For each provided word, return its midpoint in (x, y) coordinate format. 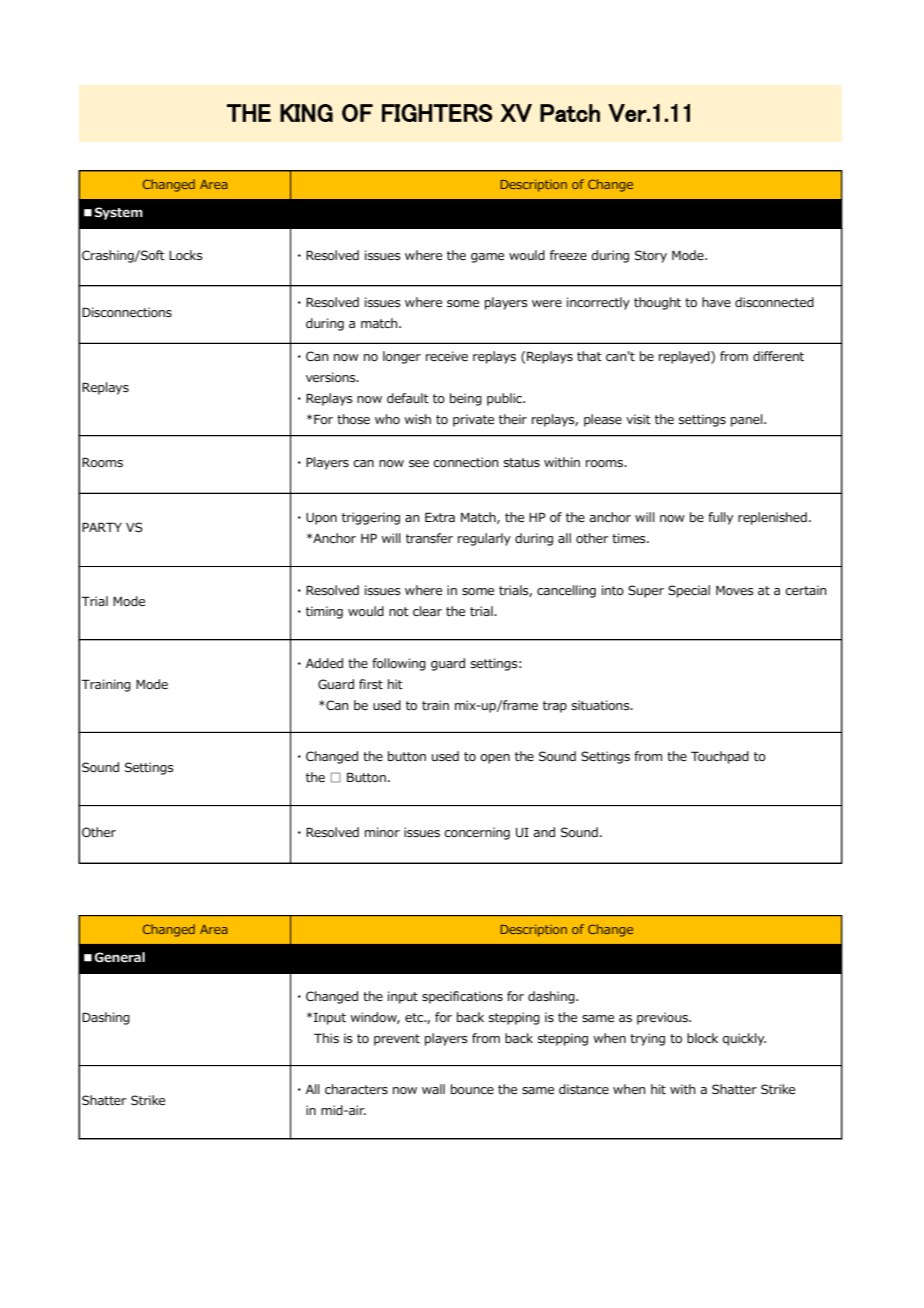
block (702, 1038)
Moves (735, 590)
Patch (570, 113)
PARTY (102, 527)
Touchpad (720, 757)
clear (427, 611)
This (326, 1038)
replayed (685, 357)
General (119, 957)
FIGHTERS (437, 113)
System (118, 213)
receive (447, 356)
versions (332, 377)
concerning (477, 833)
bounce (472, 1089)
